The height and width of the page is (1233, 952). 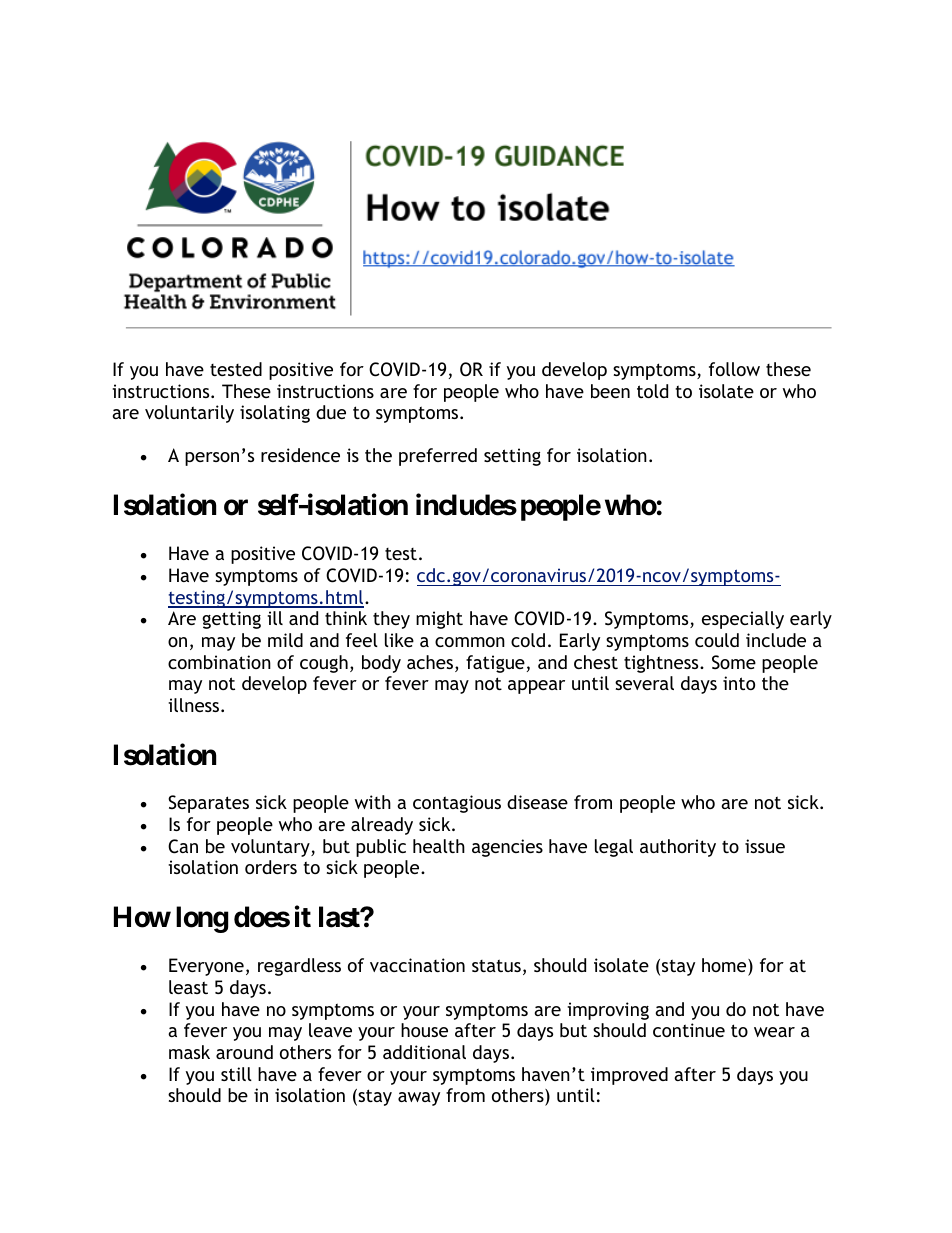 What do you see at coordinates (507, 848) in the page?
I see `agencies` at bounding box center [507, 848].
